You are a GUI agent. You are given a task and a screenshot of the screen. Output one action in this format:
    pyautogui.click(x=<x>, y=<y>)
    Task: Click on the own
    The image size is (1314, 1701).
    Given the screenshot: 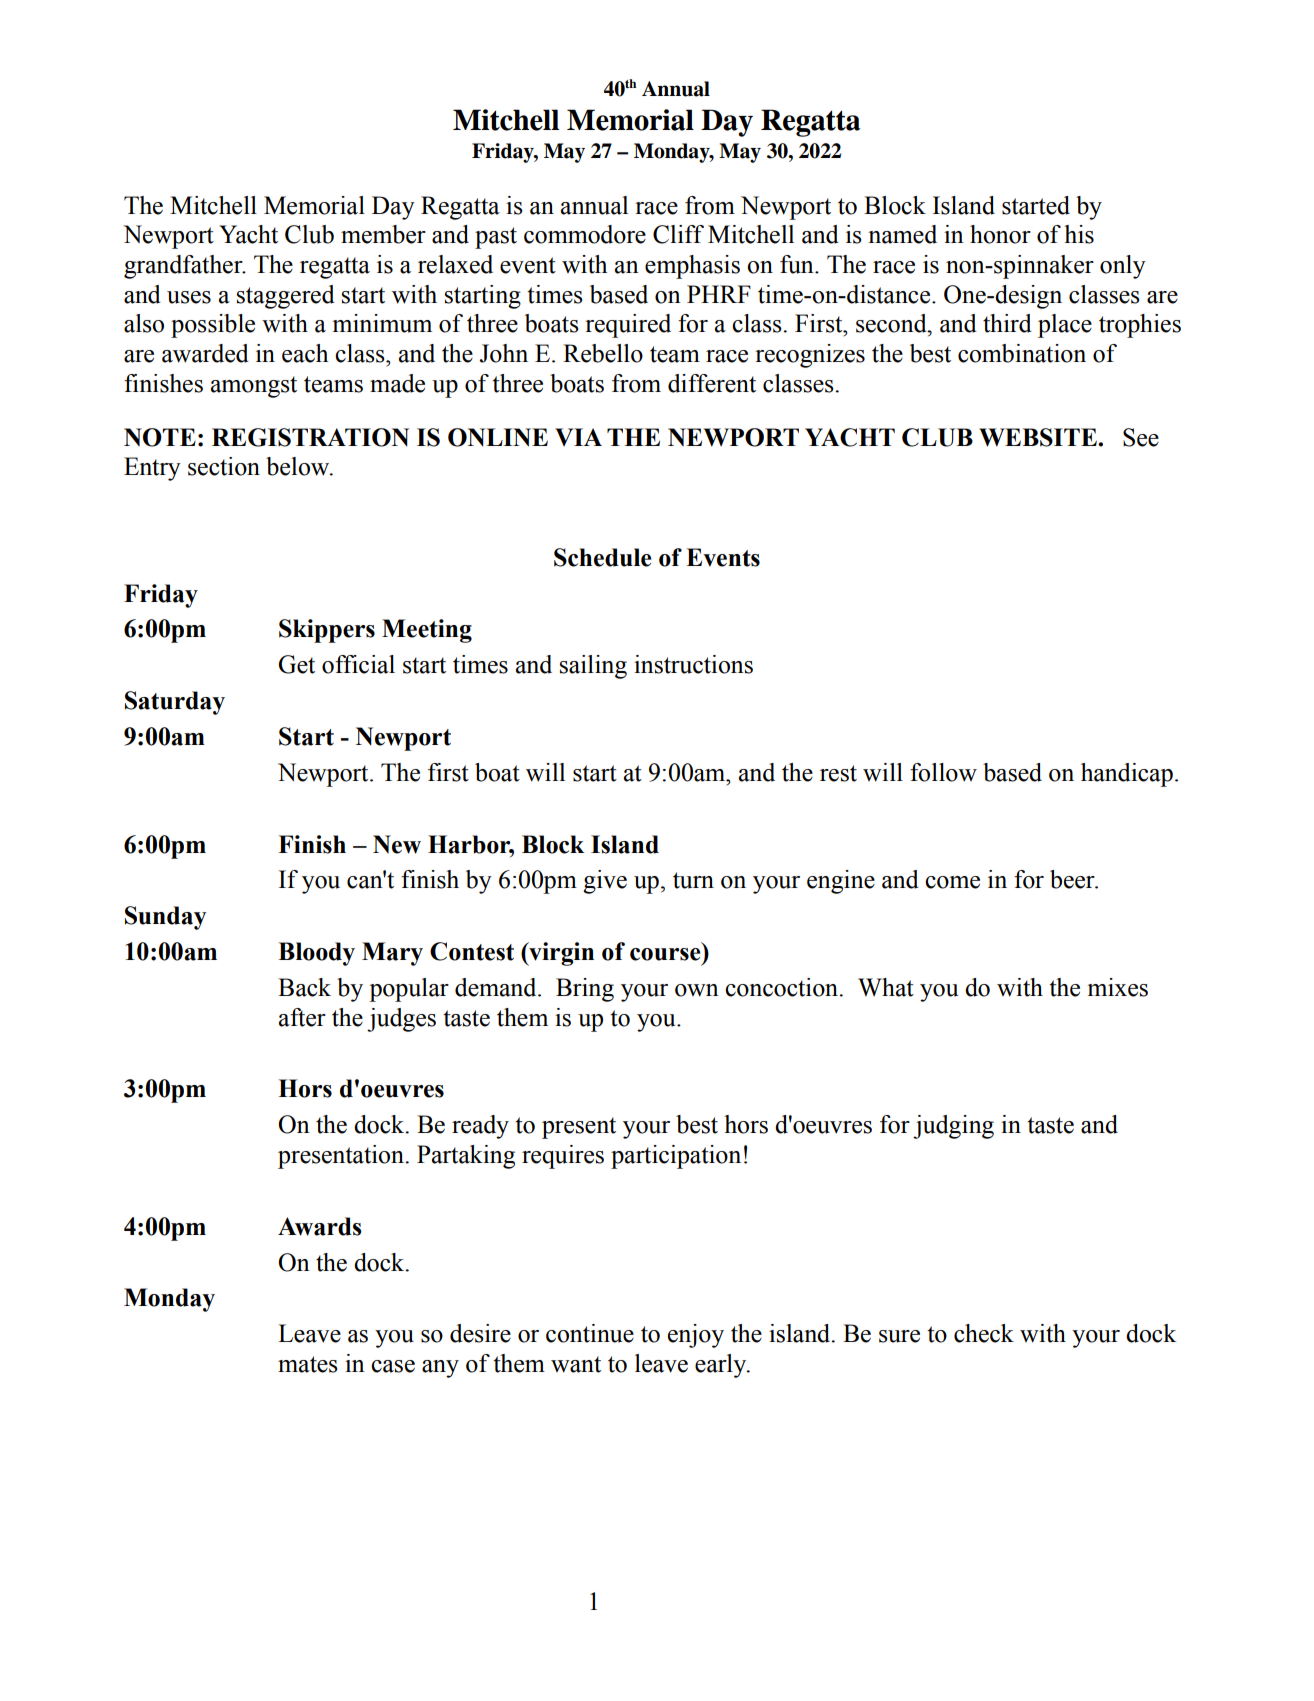 What is the action you would take?
    pyautogui.click(x=697, y=990)
